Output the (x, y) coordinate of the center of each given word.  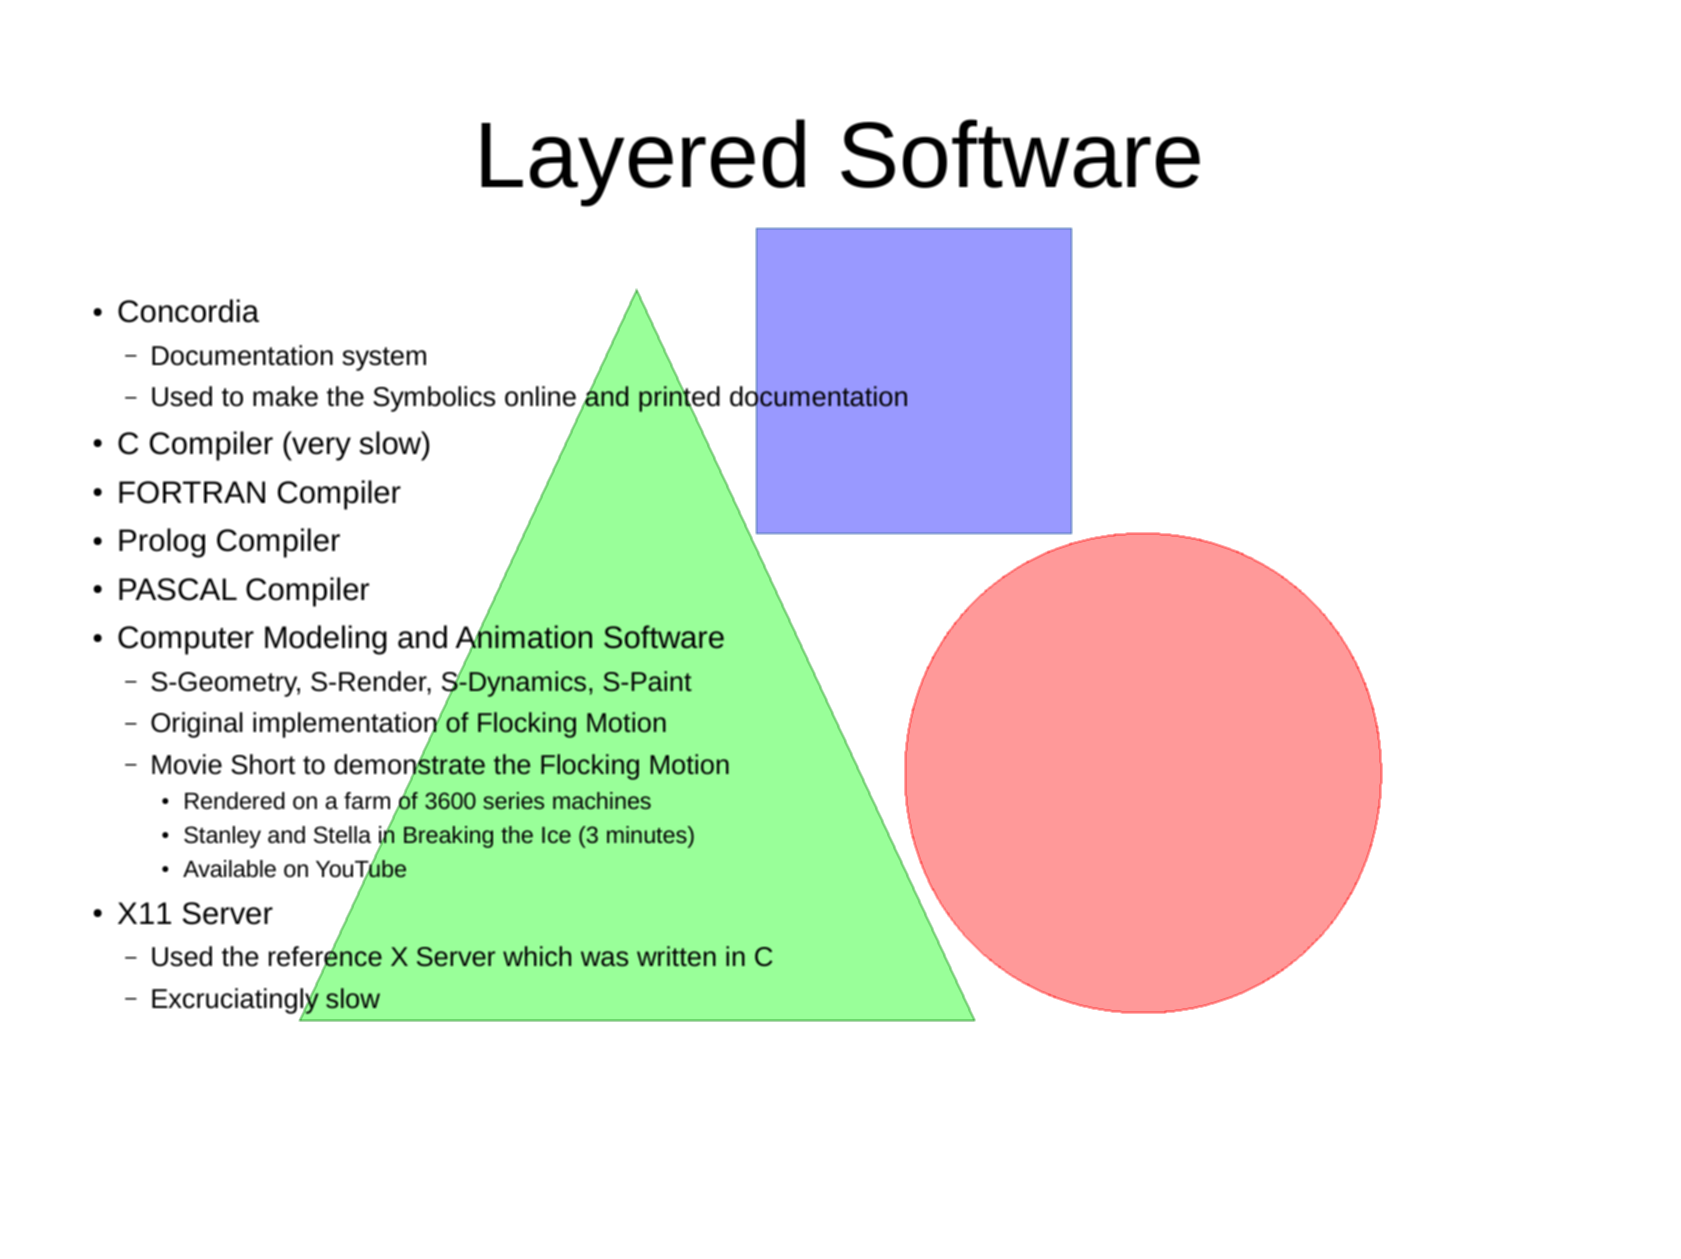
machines (602, 800)
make (285, 396)
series (513, 800)
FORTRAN (192, 492)
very (320, 449)
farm (367, 800)
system (384, 359)
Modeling (326, 640)
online (540, 396)
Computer (186, 640)
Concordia (188, 311)
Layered (643, 163)
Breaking (448, 837)
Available (229, 869)
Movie (187, 764)
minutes (648, 834)
